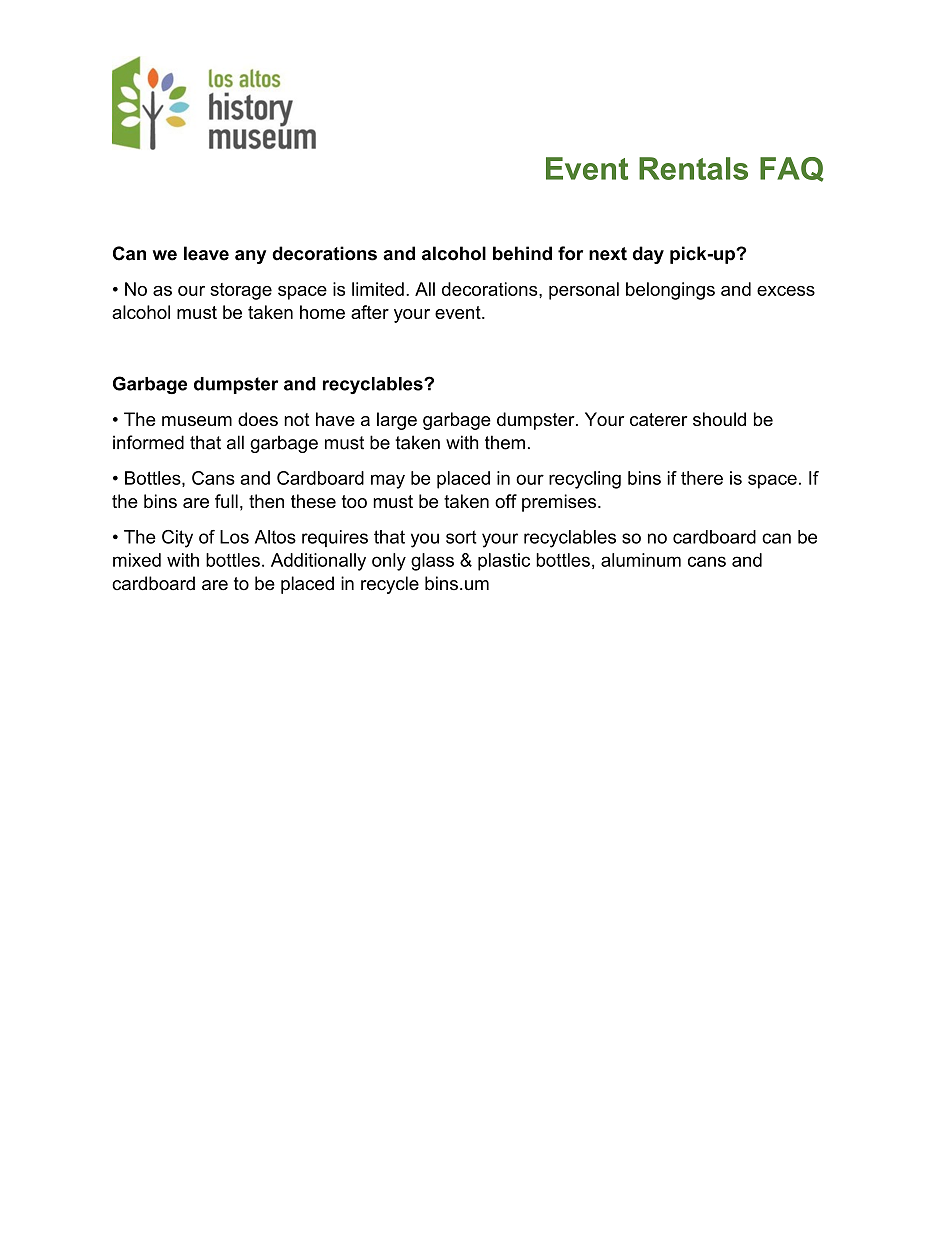  What do you see at coordinates (792, 169) in the screenshot?
I see `FAQ` at bounding box center [792, 169].
